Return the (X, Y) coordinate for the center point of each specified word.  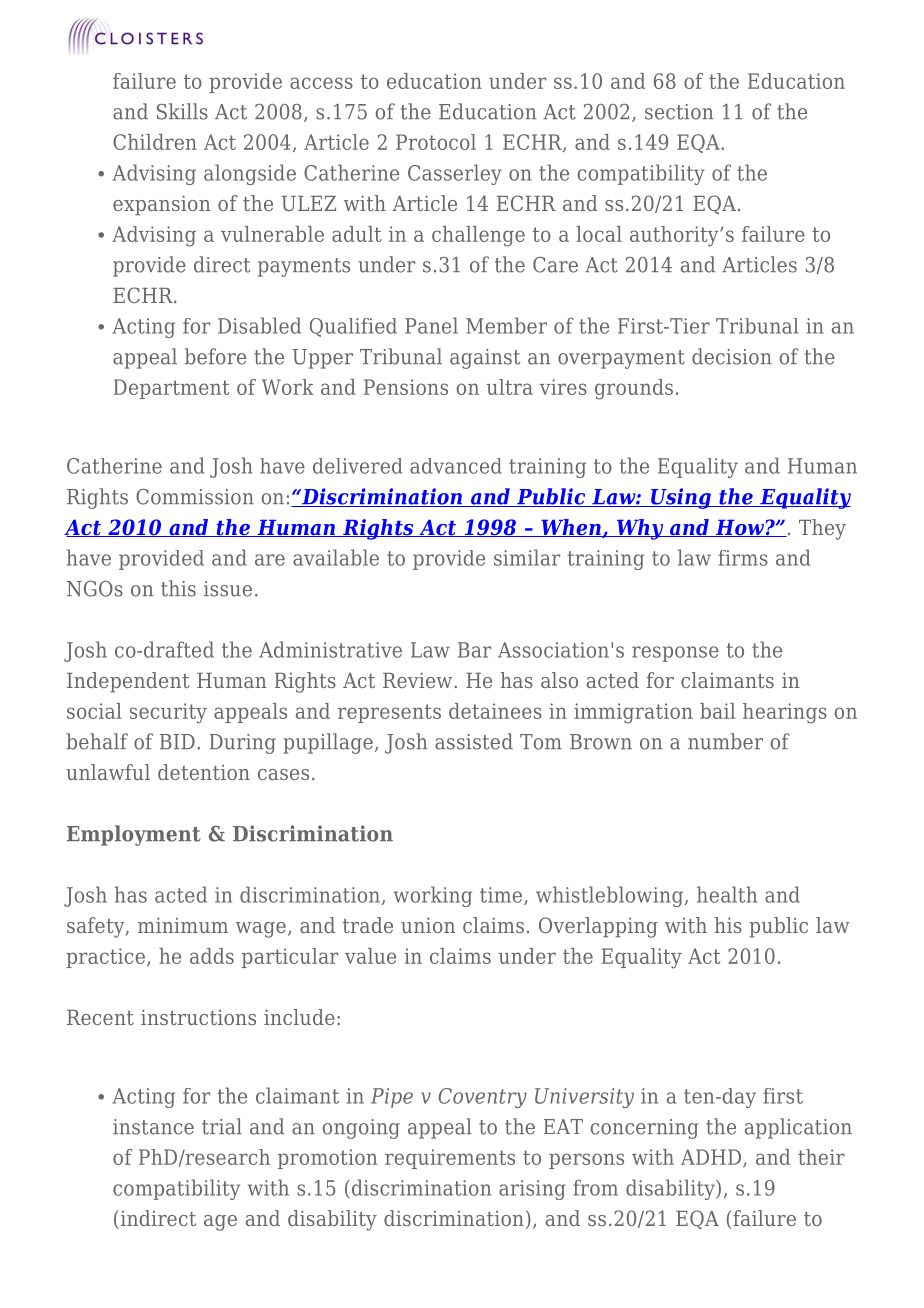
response (675, 654)
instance (153, 1127)
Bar (474, 650)
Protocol (436, 142)
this (178, 588)
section (679, 112)
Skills (182, 111)
